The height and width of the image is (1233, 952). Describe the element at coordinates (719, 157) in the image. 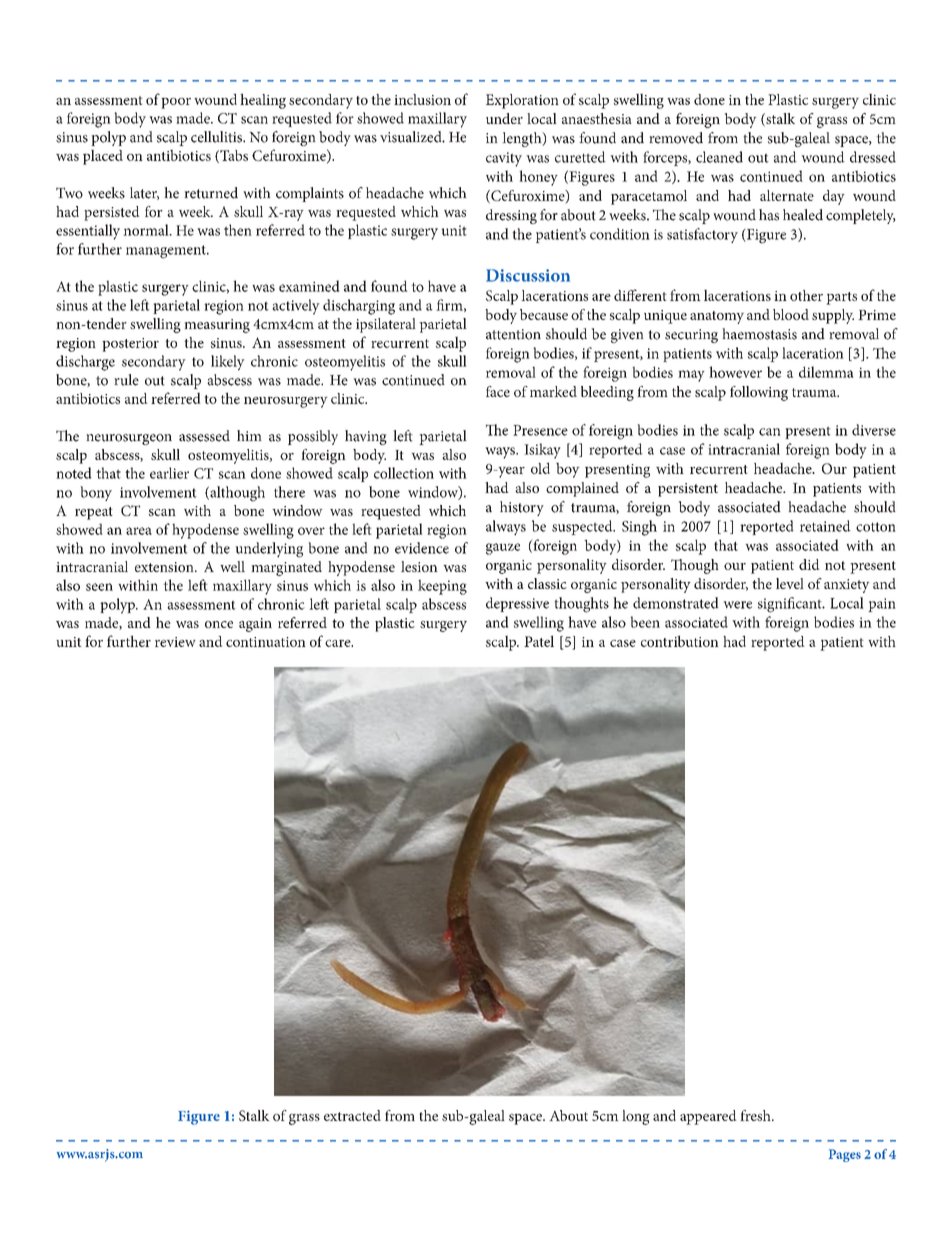

I see `cleaned` at that location.
